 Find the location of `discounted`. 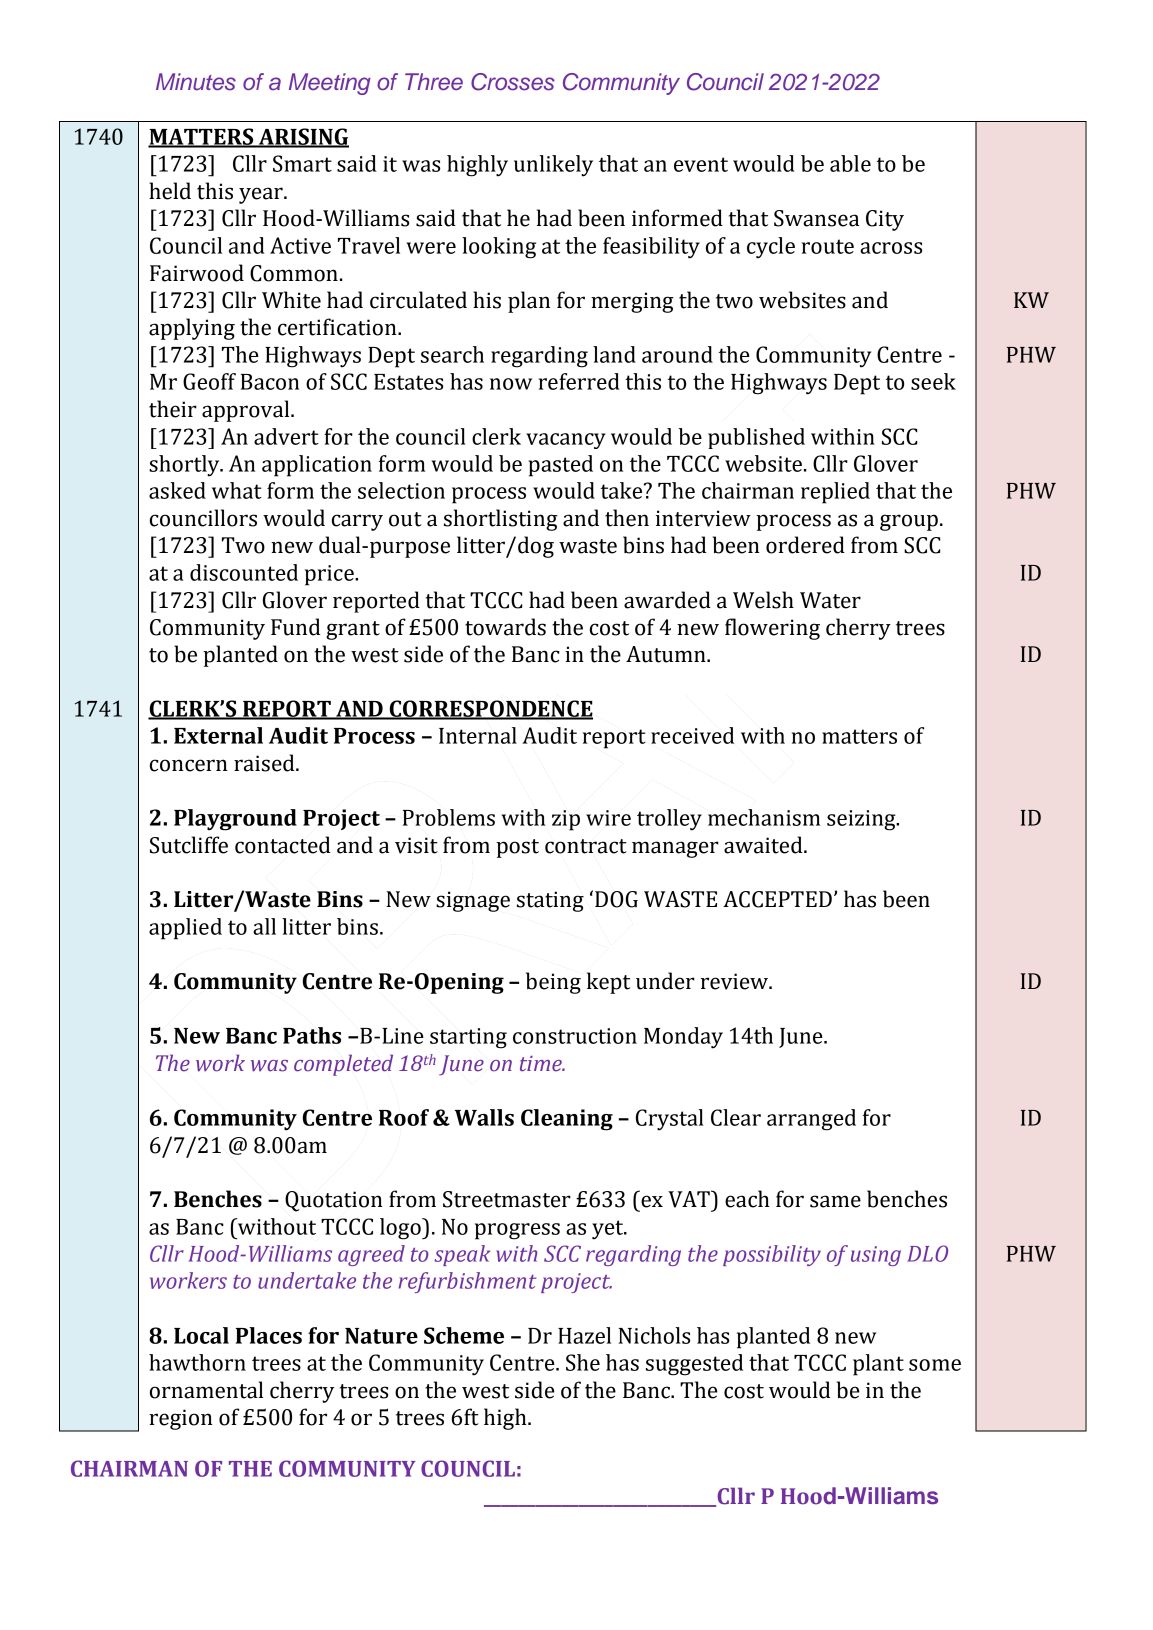

discounted is located at coordinates (244, 572).
